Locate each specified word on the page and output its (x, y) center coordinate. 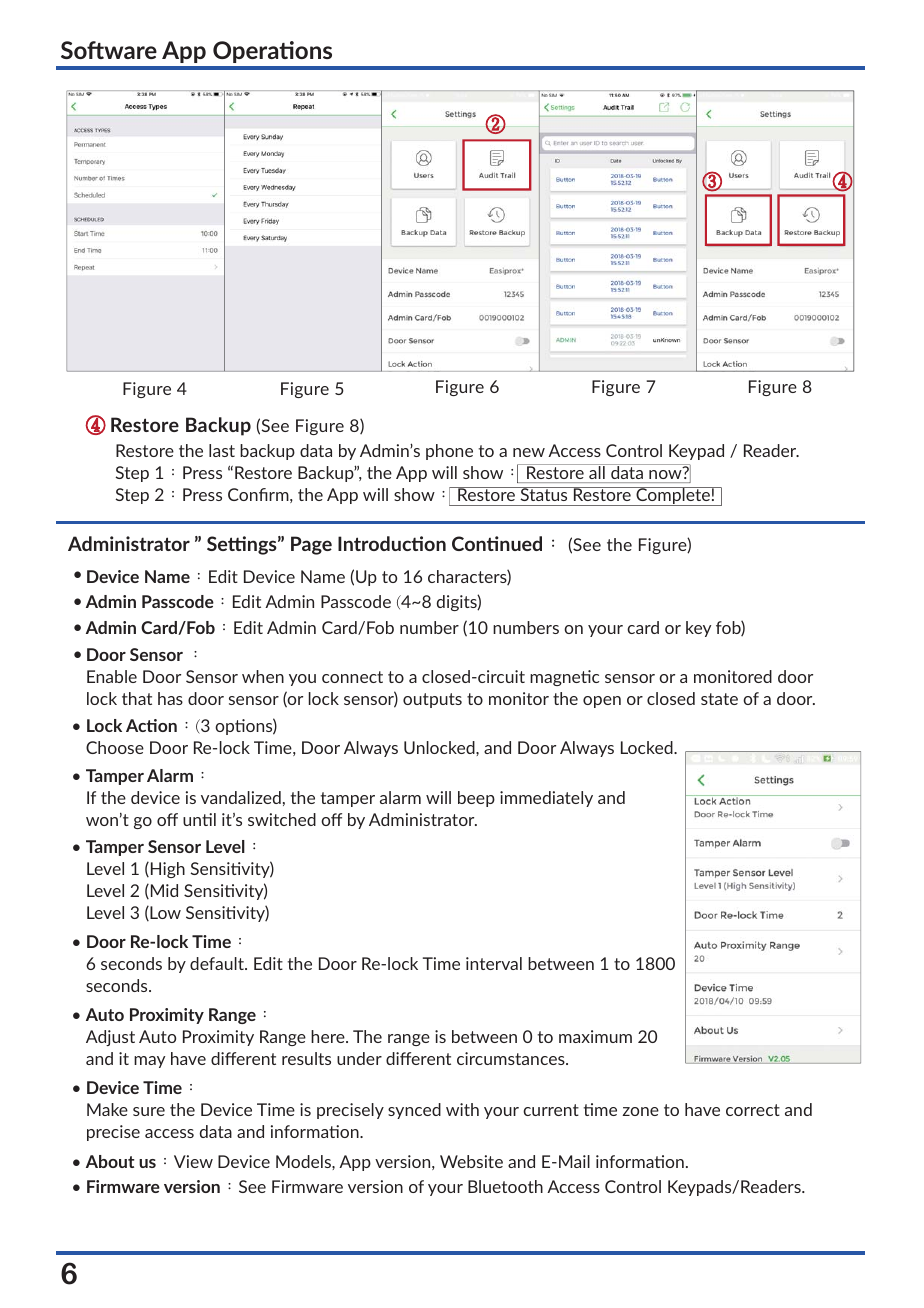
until (199, 819)
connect (352, 677)
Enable (112, 676)
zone (640, 1111)
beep (476, 799)
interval (494, 963)
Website (471, 1161)
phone (449, 452)
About (110, 1161)
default (218, 963)
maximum (595, 1036)
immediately (546, 799)
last (222, 450)
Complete (673, 496)
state (719, 699)
